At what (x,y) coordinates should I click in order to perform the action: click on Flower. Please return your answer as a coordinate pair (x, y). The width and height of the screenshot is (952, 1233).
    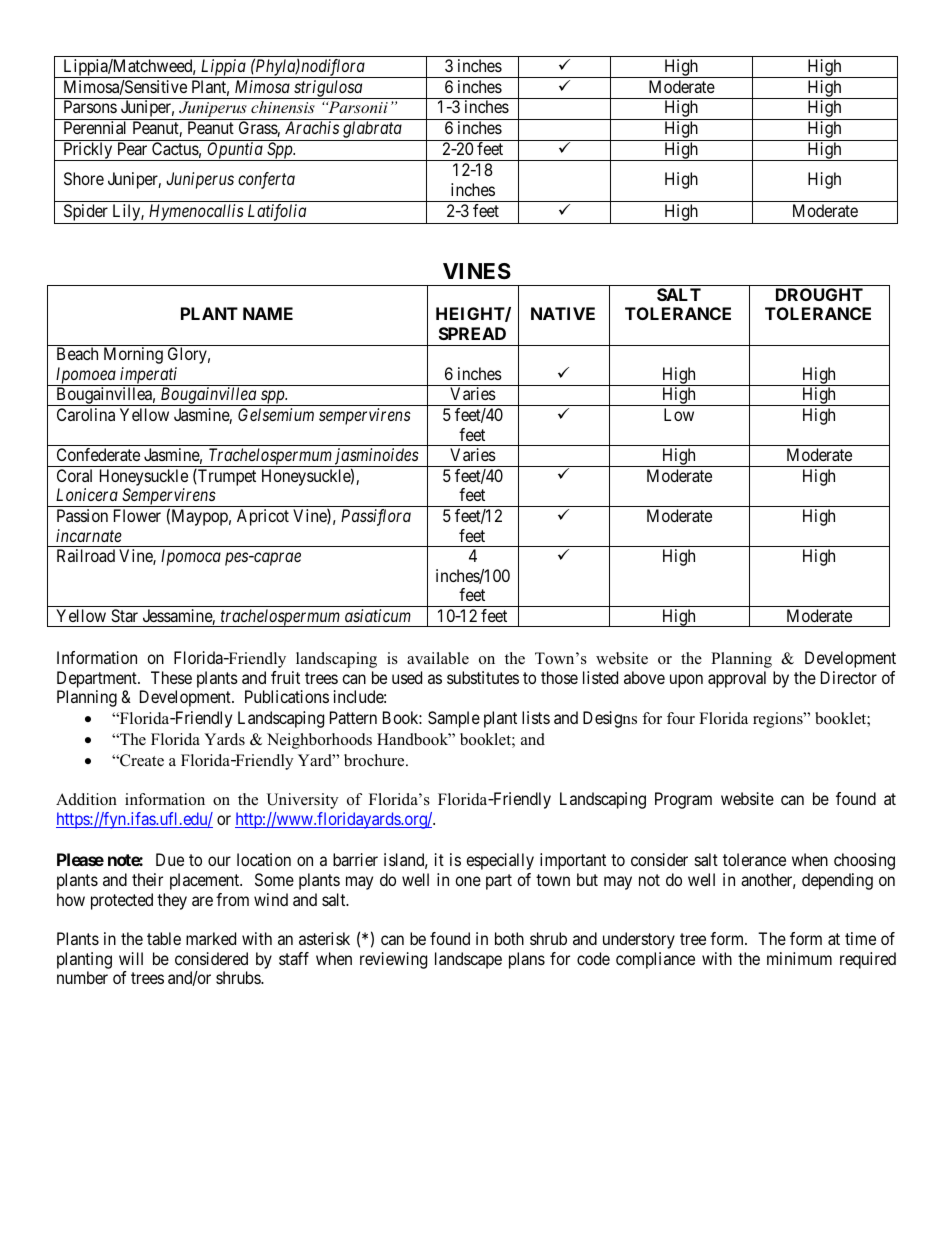
    Looking at the image, I should click on (137, 515).
